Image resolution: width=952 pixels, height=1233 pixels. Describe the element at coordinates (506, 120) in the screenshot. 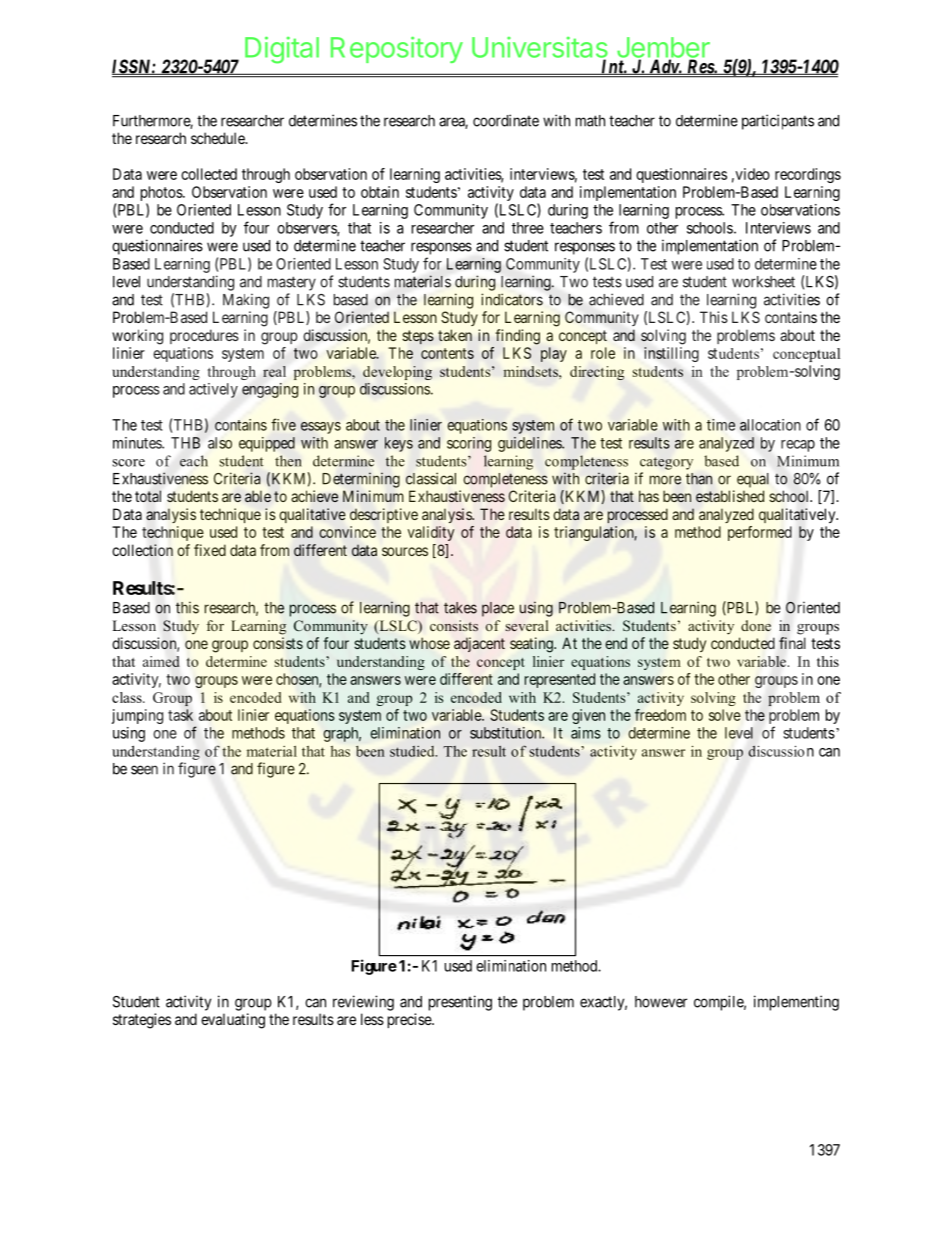

I see `coordinate` at that location.
